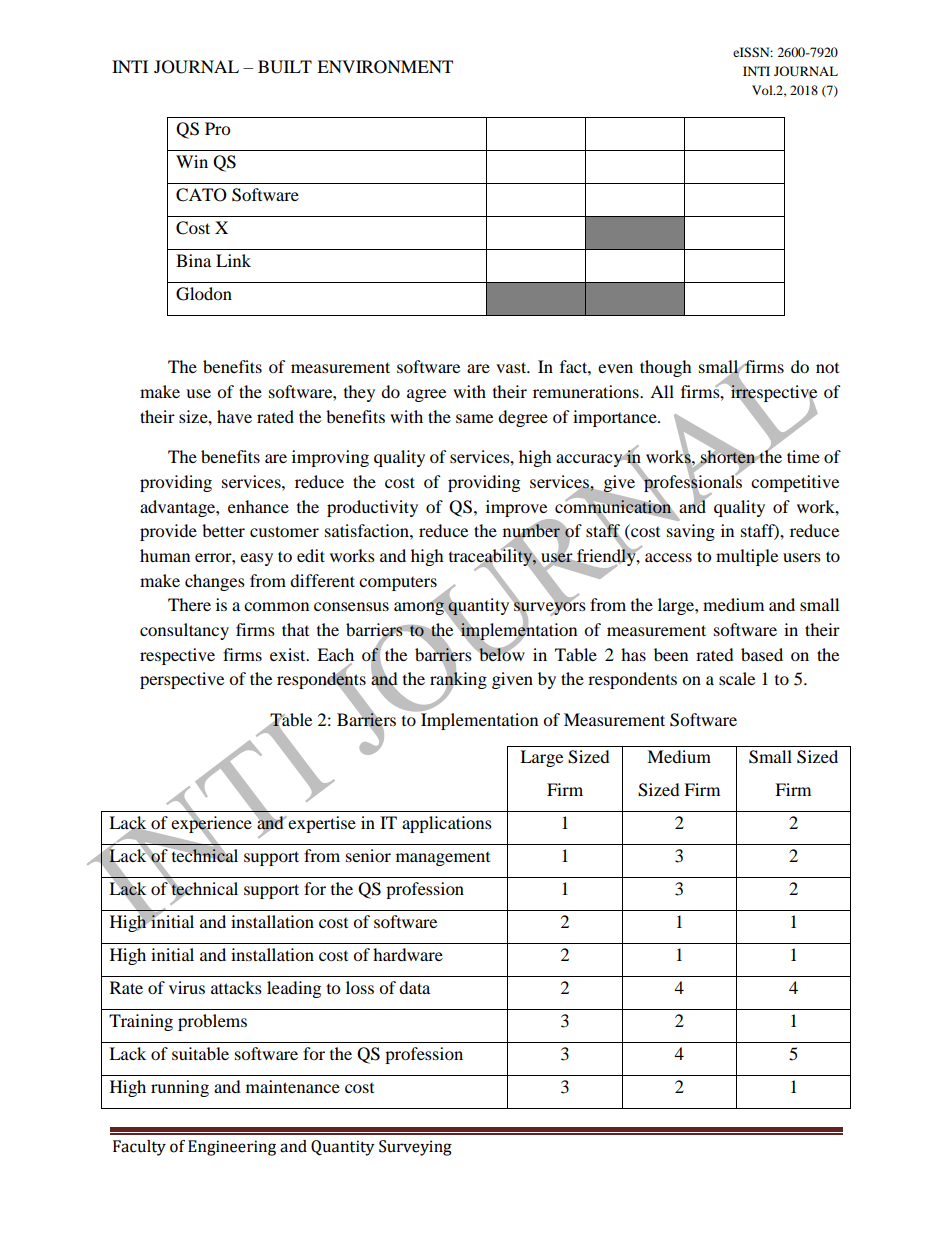 This image has height=1233, width=952. I want to click on Engineering, so click(232, 1148).
